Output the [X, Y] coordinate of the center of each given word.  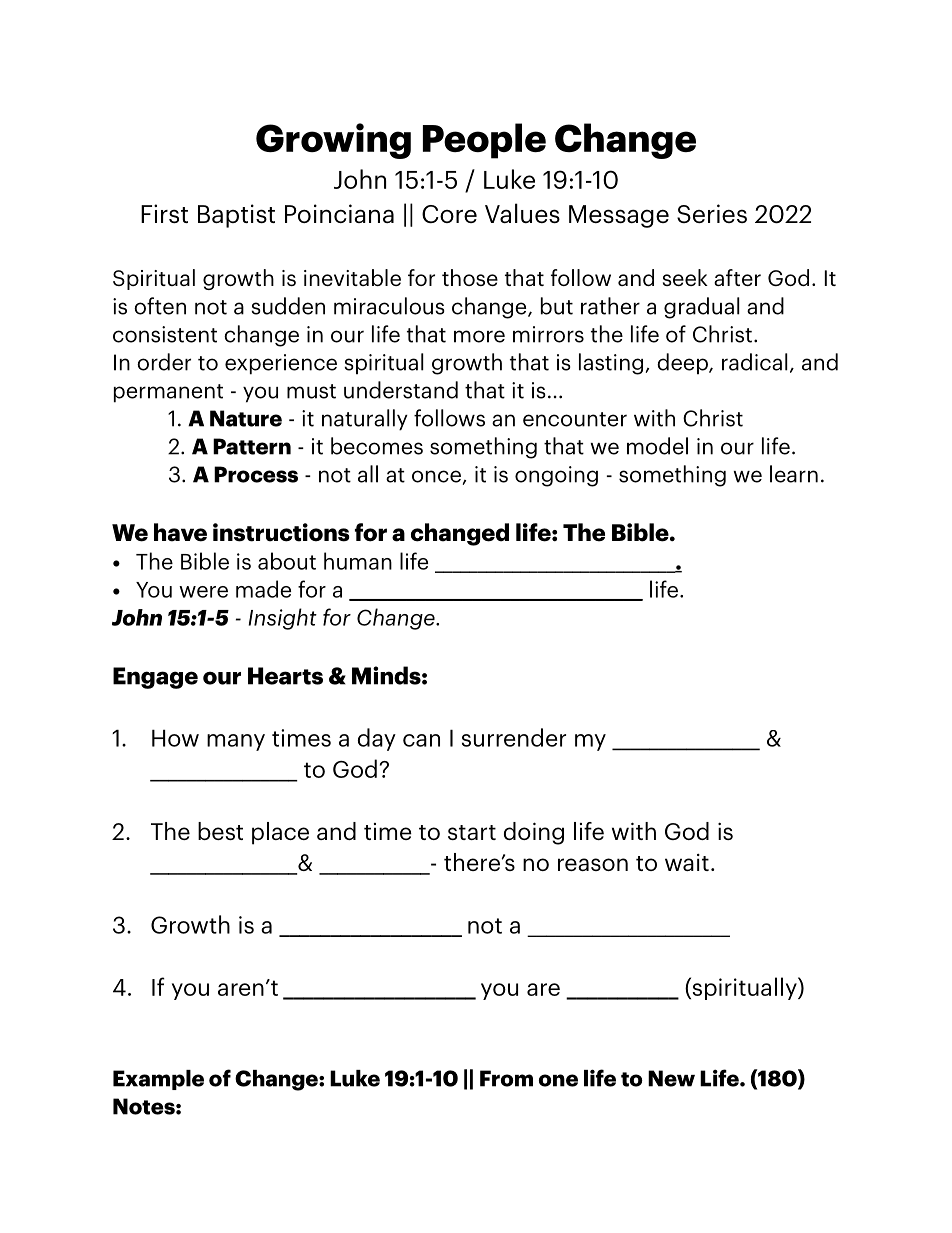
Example [158, 1080]
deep [683, 364]
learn [794, 474]
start [472, 832]
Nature [246, 418]
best [220, 831]
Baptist [236, 216]
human [358, 561]
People [484, 141]
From [506, 1078]
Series [712, 213]
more [479, 336]
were [203, 592]
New [671, 1078]
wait [687, 862]
